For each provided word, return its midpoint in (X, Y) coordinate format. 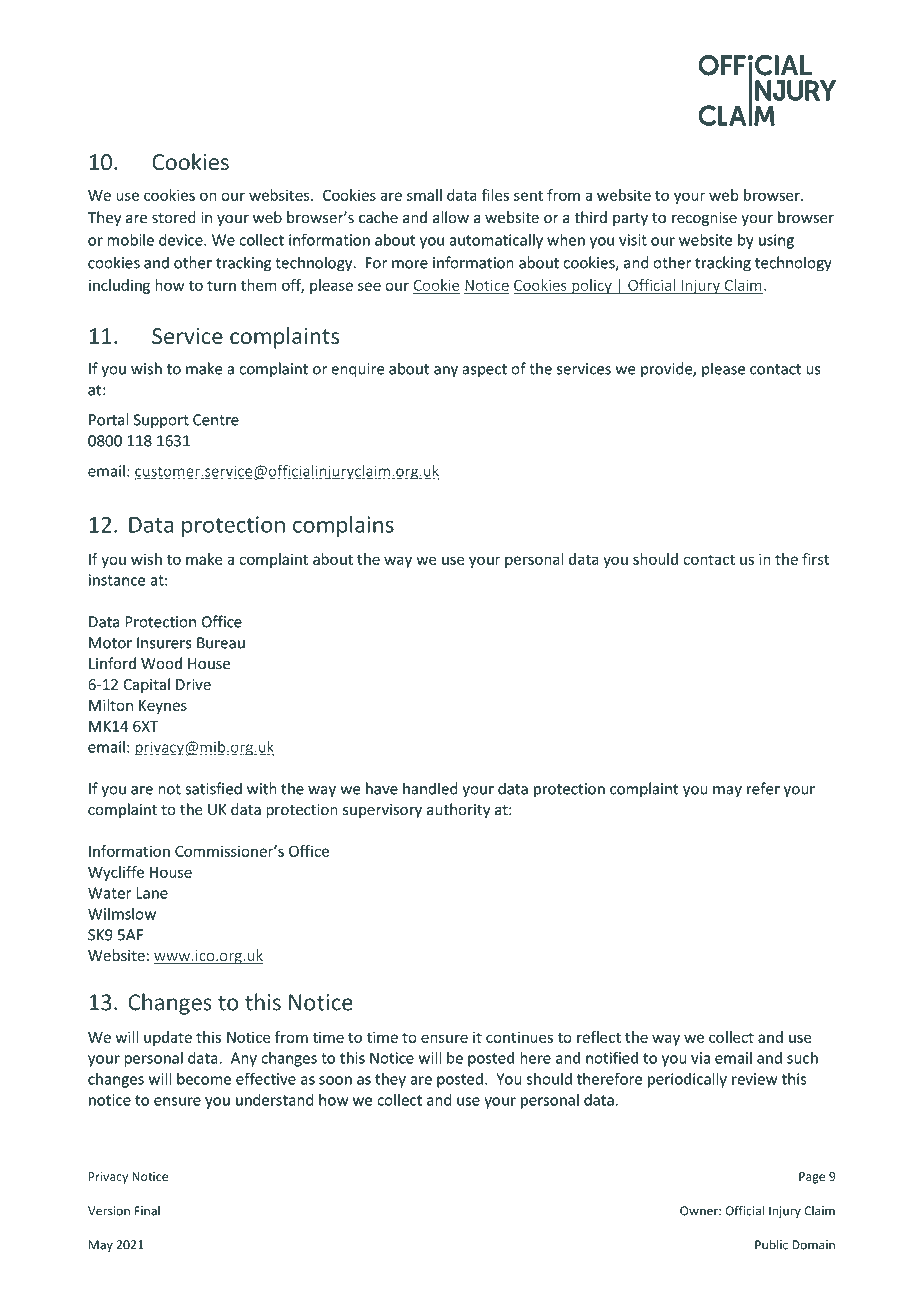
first (816, 559)
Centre (216, 420)
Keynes (163, 707)
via (700, 1058)
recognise (704, 219)
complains (343, 526)
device (182, 240)
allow (451, 217)
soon (335, 1080)
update (168, 1038)
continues (519, 1037)
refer (763, 788)
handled (430, 788)
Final (147, 1211)
